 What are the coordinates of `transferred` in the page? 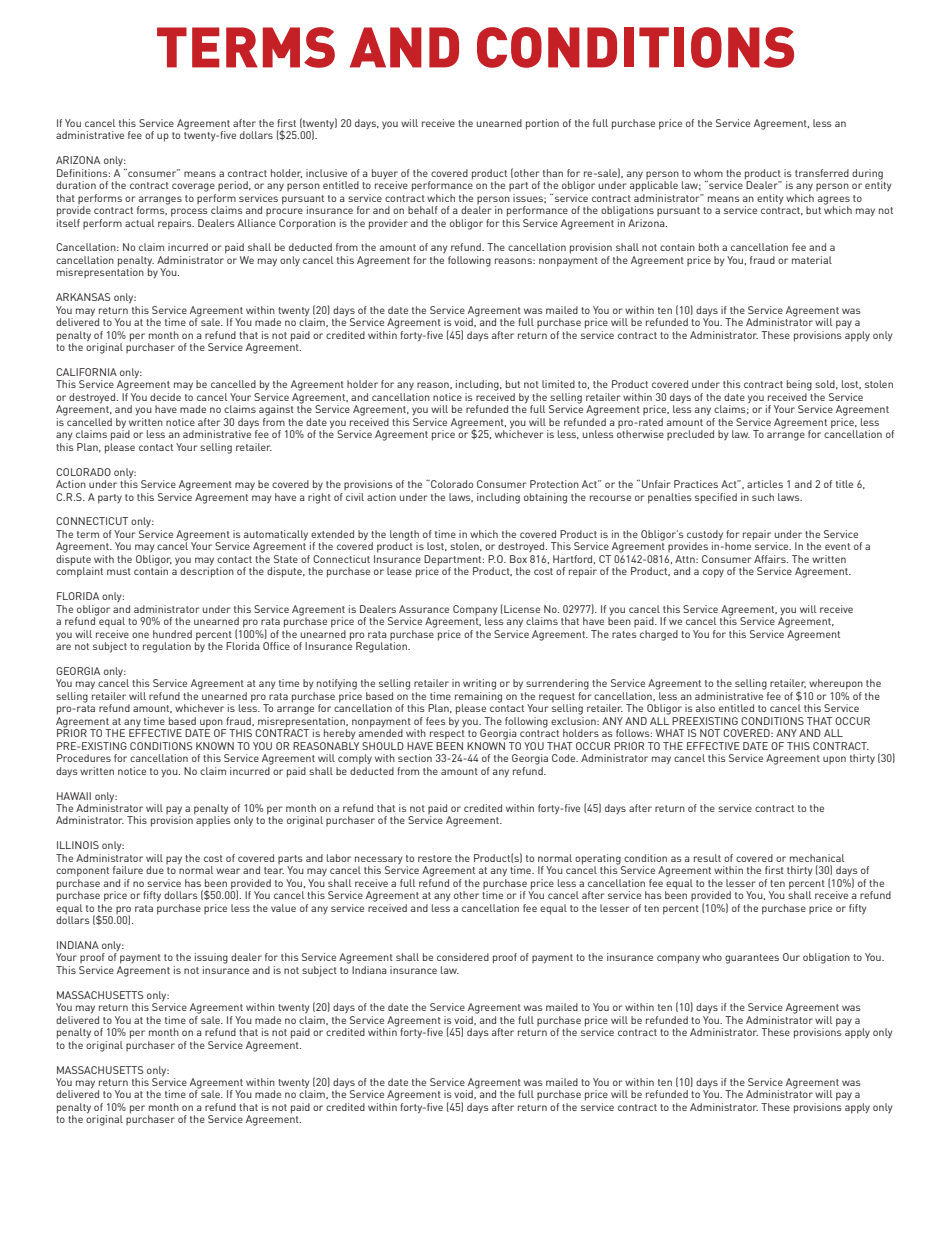 It's located at (822, 173).
